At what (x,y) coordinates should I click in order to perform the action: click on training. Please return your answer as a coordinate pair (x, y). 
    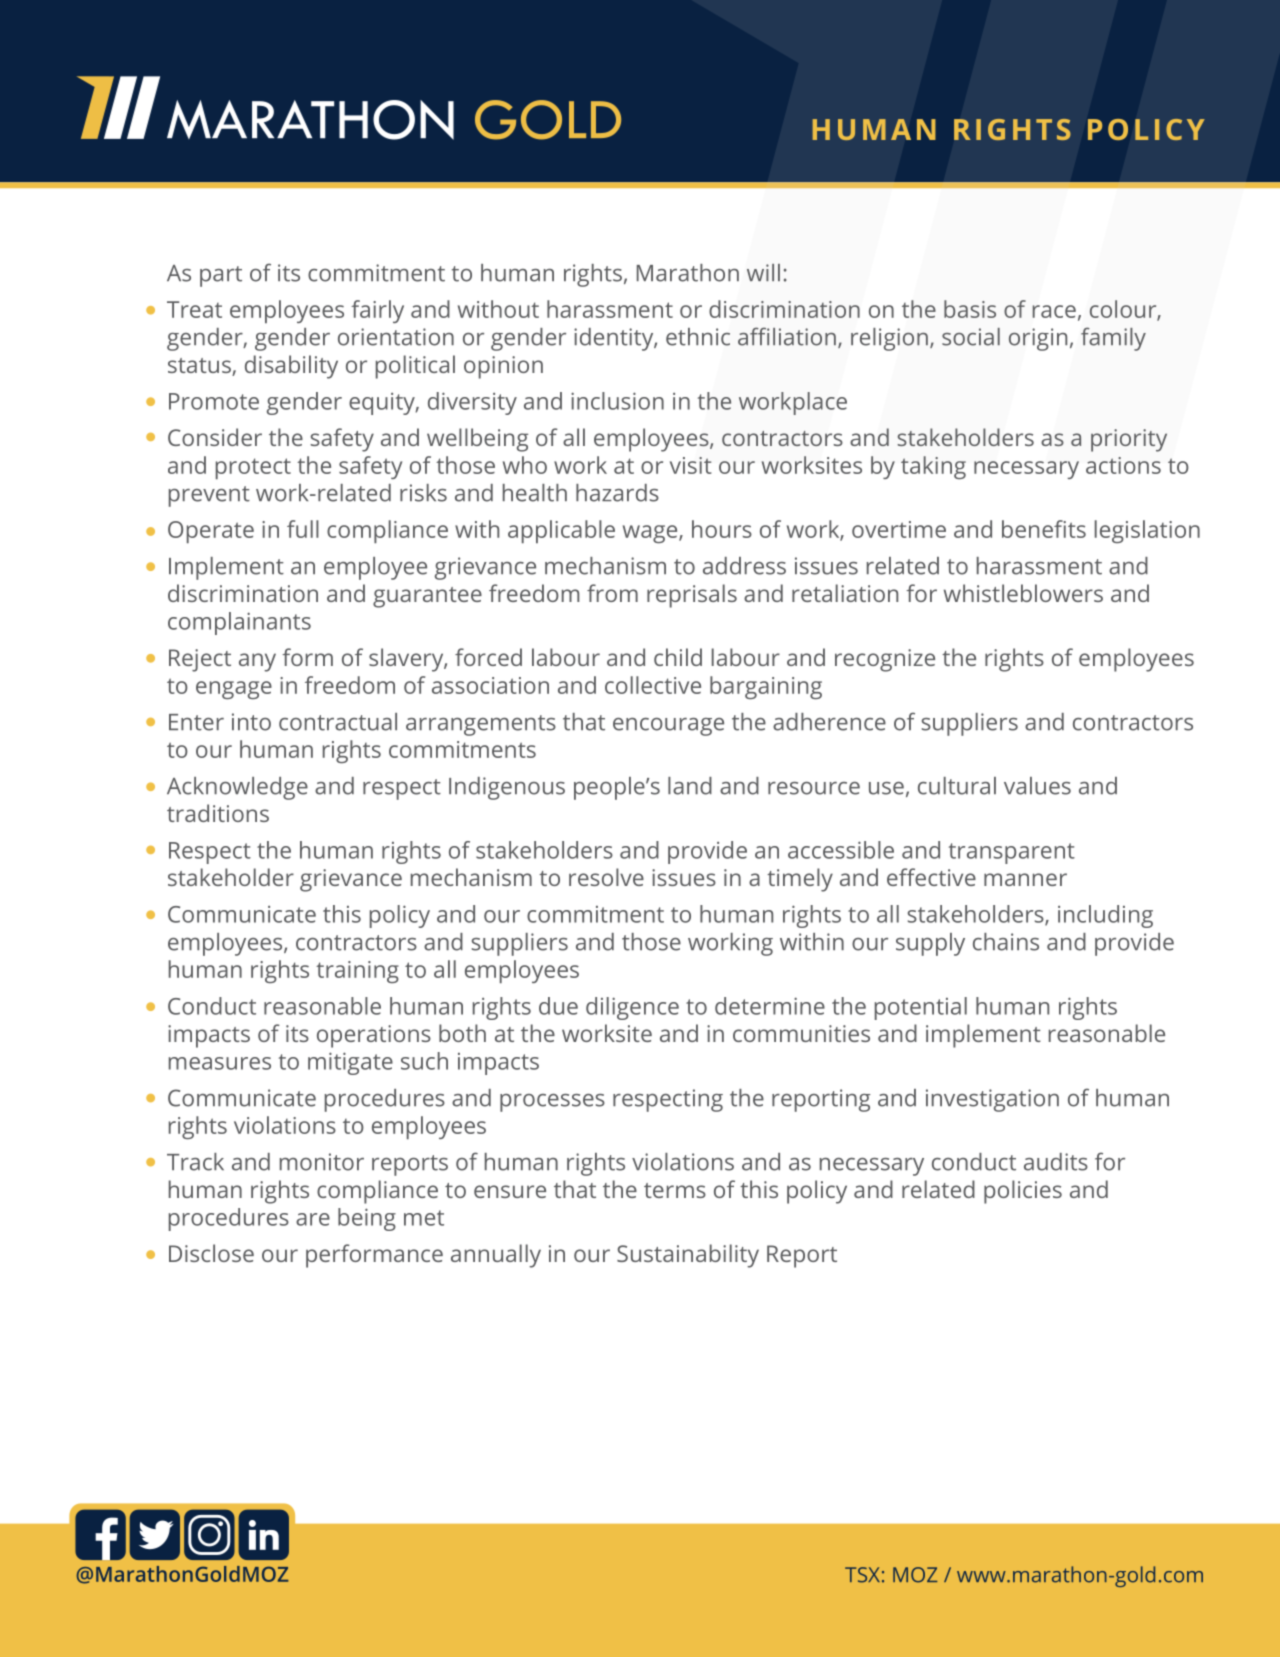
    Looking at the image, I should click on (357, 972).
